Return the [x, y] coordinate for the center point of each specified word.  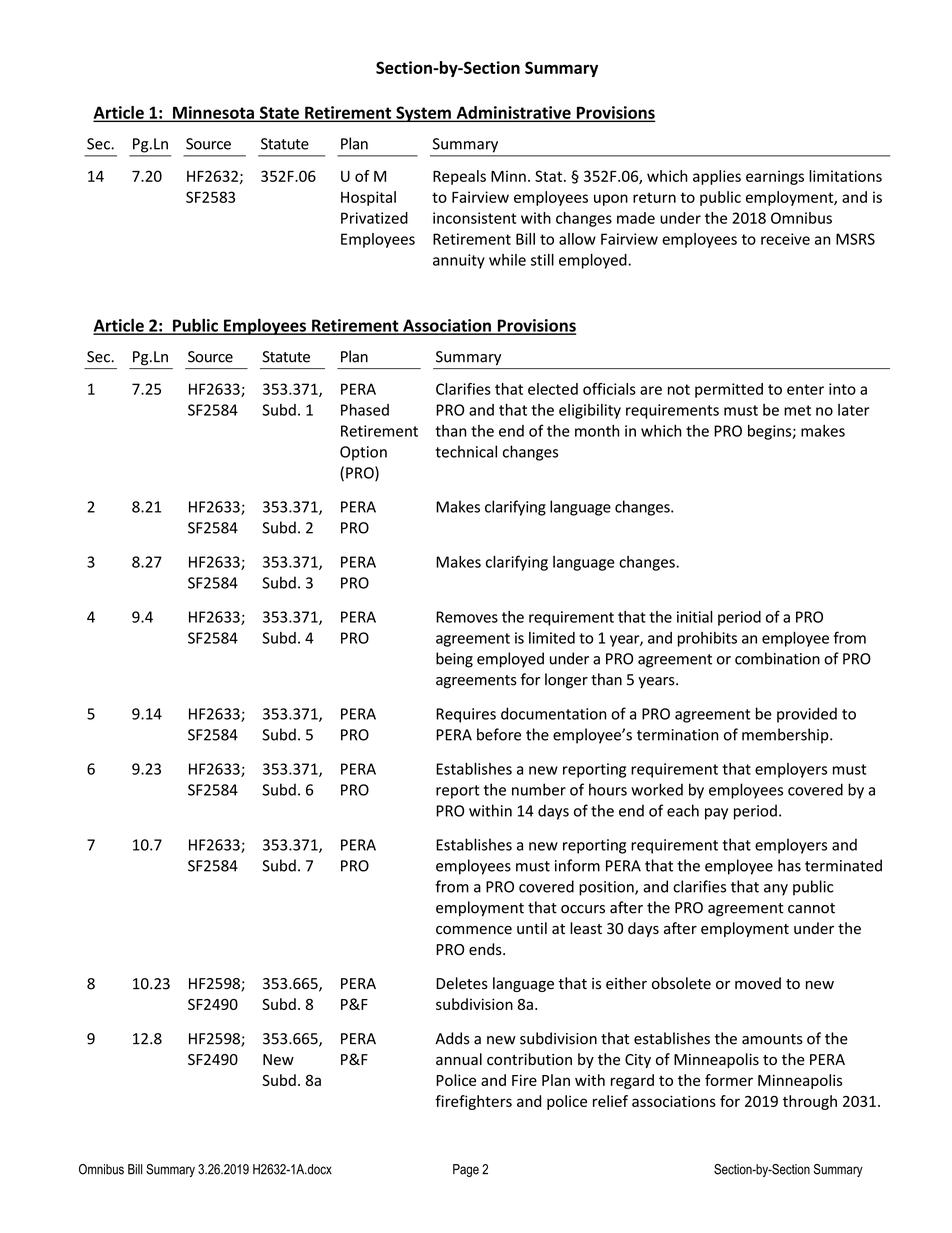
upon [611, 200]
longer [566, 681]
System [423, 114]
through [810, 1102]
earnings [775, 177]
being [454, 660]
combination [777, 658]
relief [610, 1101]
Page [466, 1170]
